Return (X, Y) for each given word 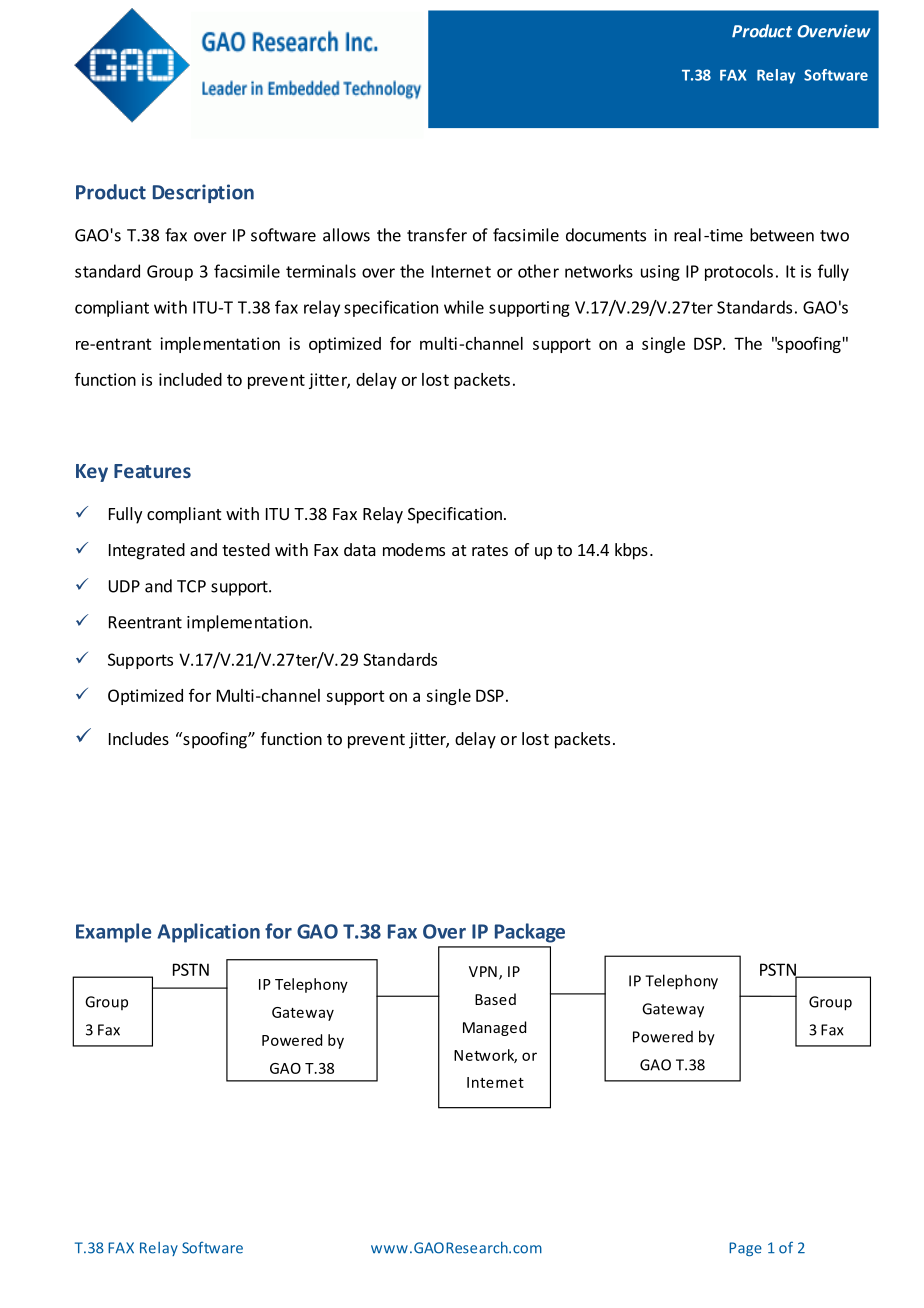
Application (208, 933)
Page (745, 1249)
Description (203, 193)
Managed (494, 1028)
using (660, 273)
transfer (437, 235)
